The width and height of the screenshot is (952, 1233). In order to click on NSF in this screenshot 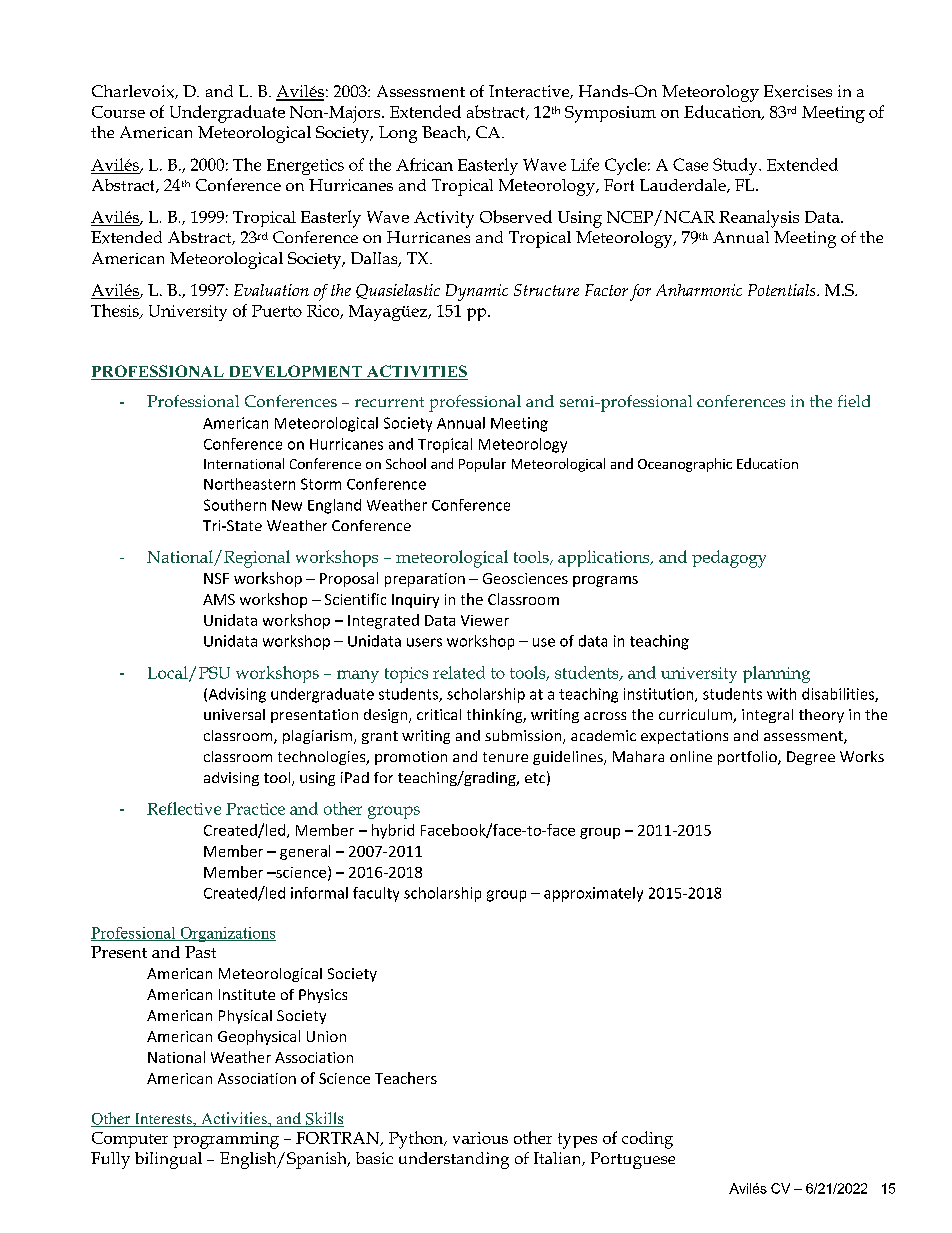, I will do `click(216, 578)`.
